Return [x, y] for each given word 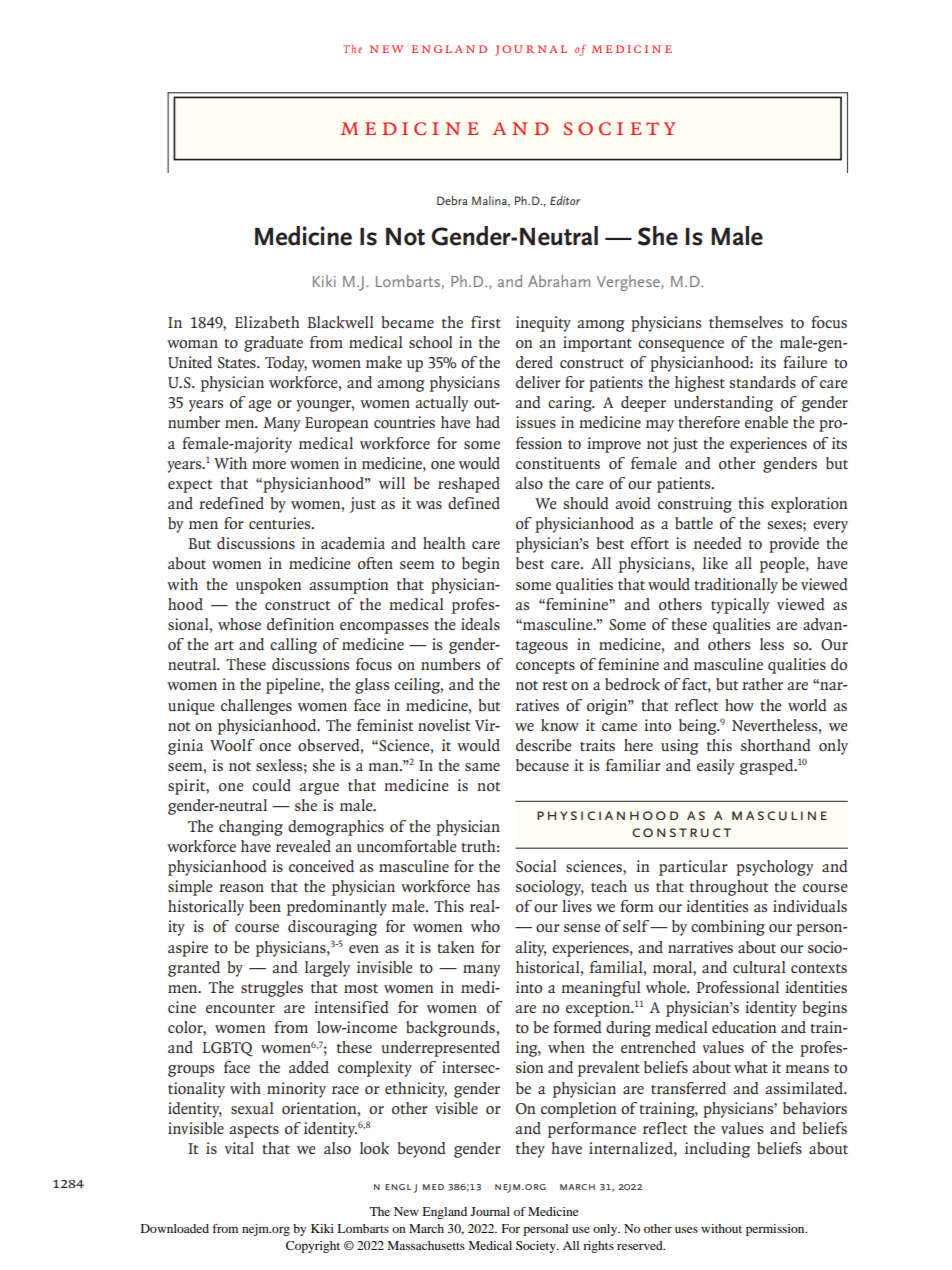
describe [544, 745]
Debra [452, 200]
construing [695, 505]
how [739, 705]
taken [455, 947]
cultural [759, 967]
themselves [746, 322]
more [269, 465]
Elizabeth [267, 322]
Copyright [313, 1247]
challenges [256, 707]
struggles [272, 989]
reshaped [469, 485]
